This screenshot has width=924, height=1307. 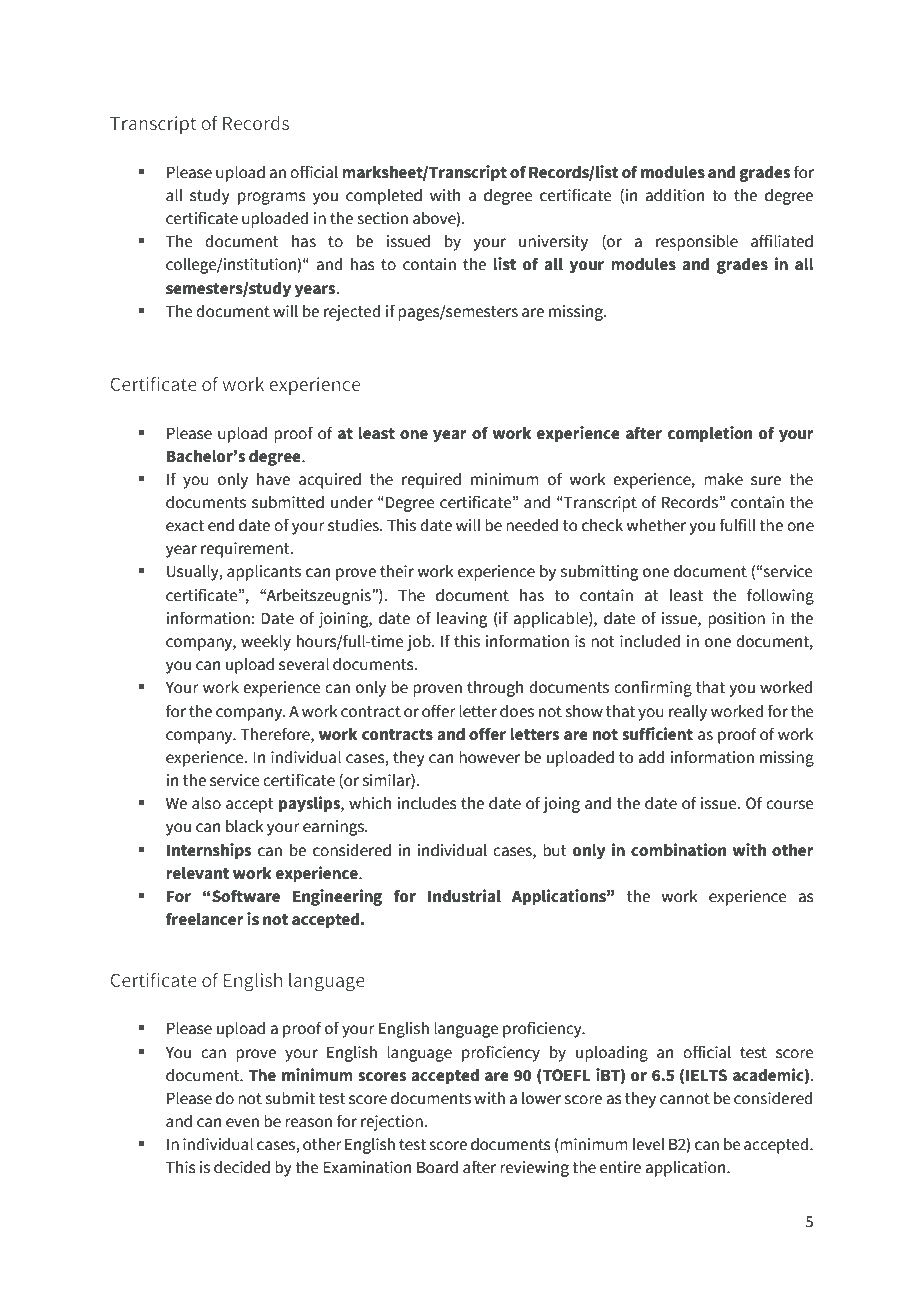 I want to click on university, so click(x=553, y=243).
